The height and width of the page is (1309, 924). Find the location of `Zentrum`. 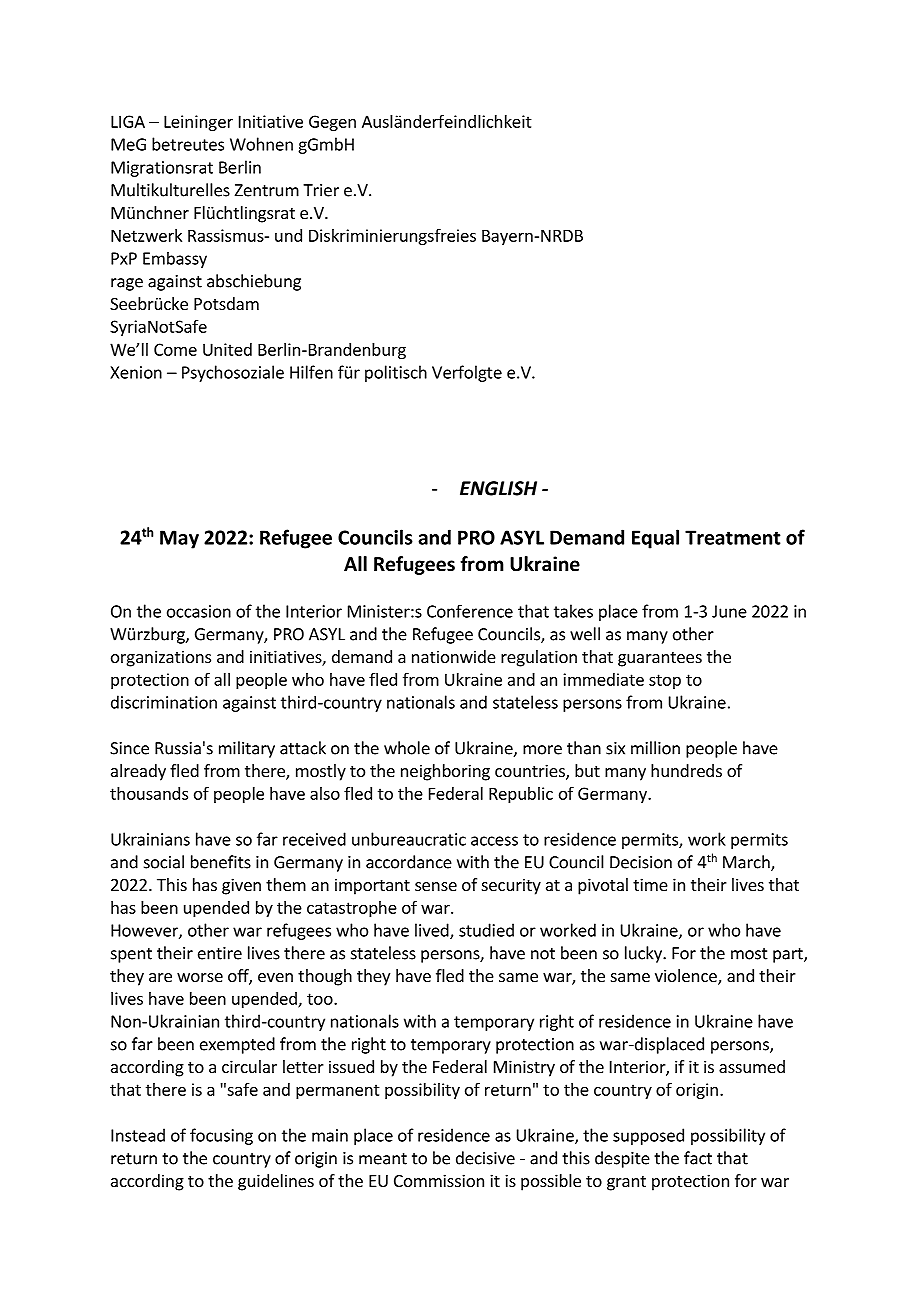

Zentrum is located at coordinates (267, 190).
